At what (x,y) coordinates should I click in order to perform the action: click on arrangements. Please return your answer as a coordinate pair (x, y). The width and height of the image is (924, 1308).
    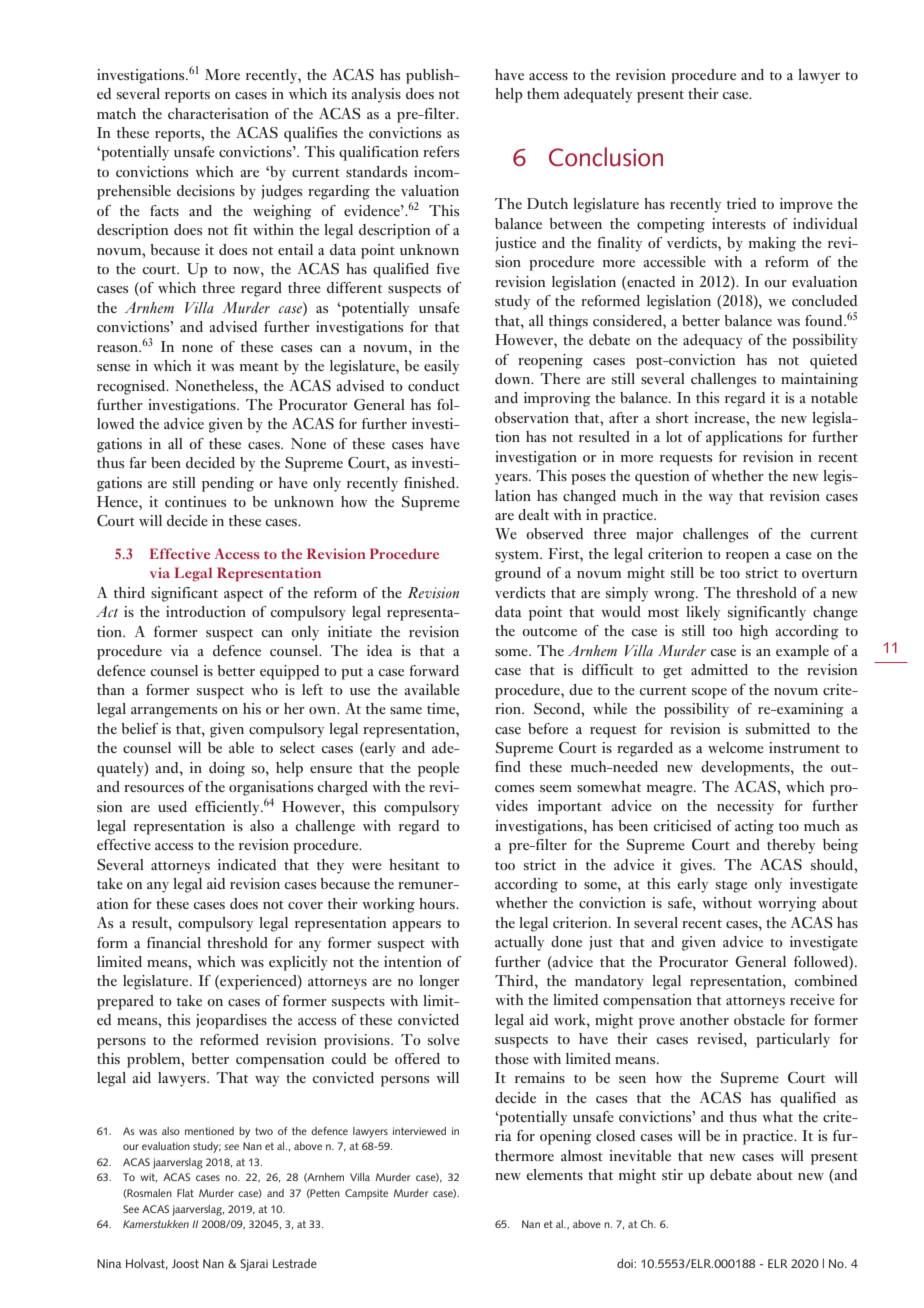
    Looking at the image, I should click on (174, 712).
